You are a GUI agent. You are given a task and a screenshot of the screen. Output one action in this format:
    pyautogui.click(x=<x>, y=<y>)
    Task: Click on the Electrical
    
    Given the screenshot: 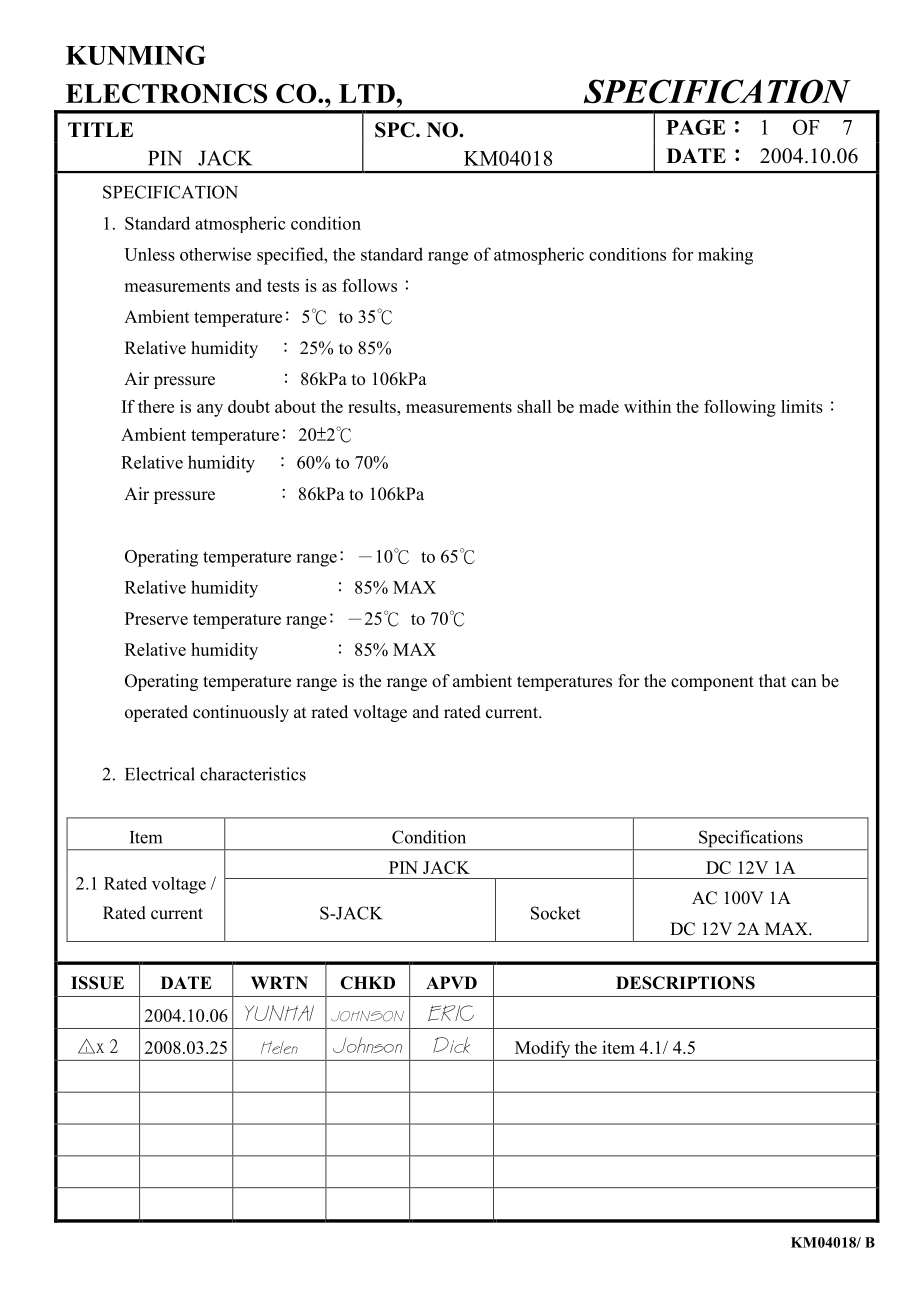 What is the action you would take?
    pyautogui.click(x=160, y=774)
